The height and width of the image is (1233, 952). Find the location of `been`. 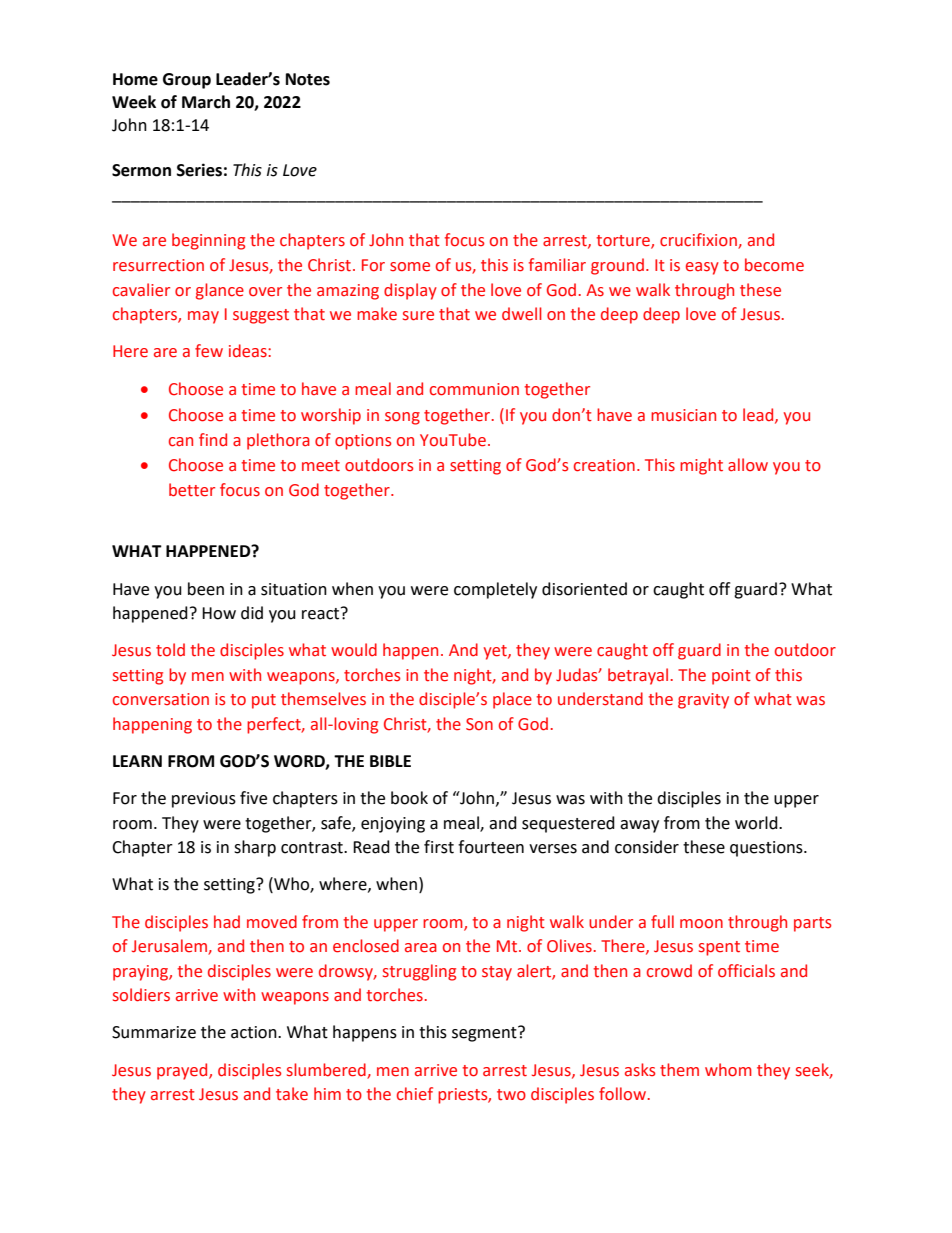

been is located at coordinates (206, 589).
